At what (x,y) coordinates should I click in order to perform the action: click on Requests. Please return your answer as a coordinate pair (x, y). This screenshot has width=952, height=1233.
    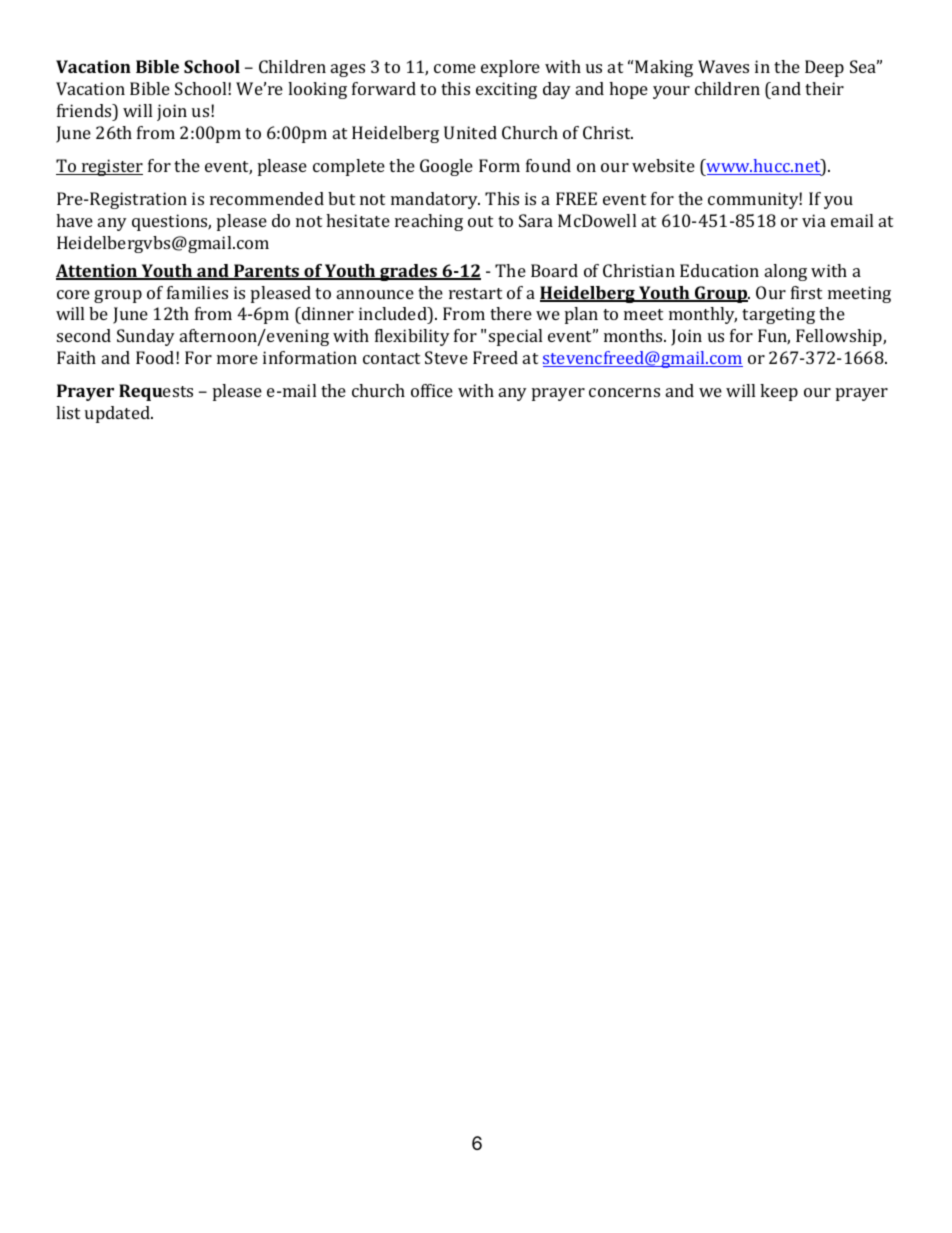
    Looking at the image, I should click on (156, 392).
